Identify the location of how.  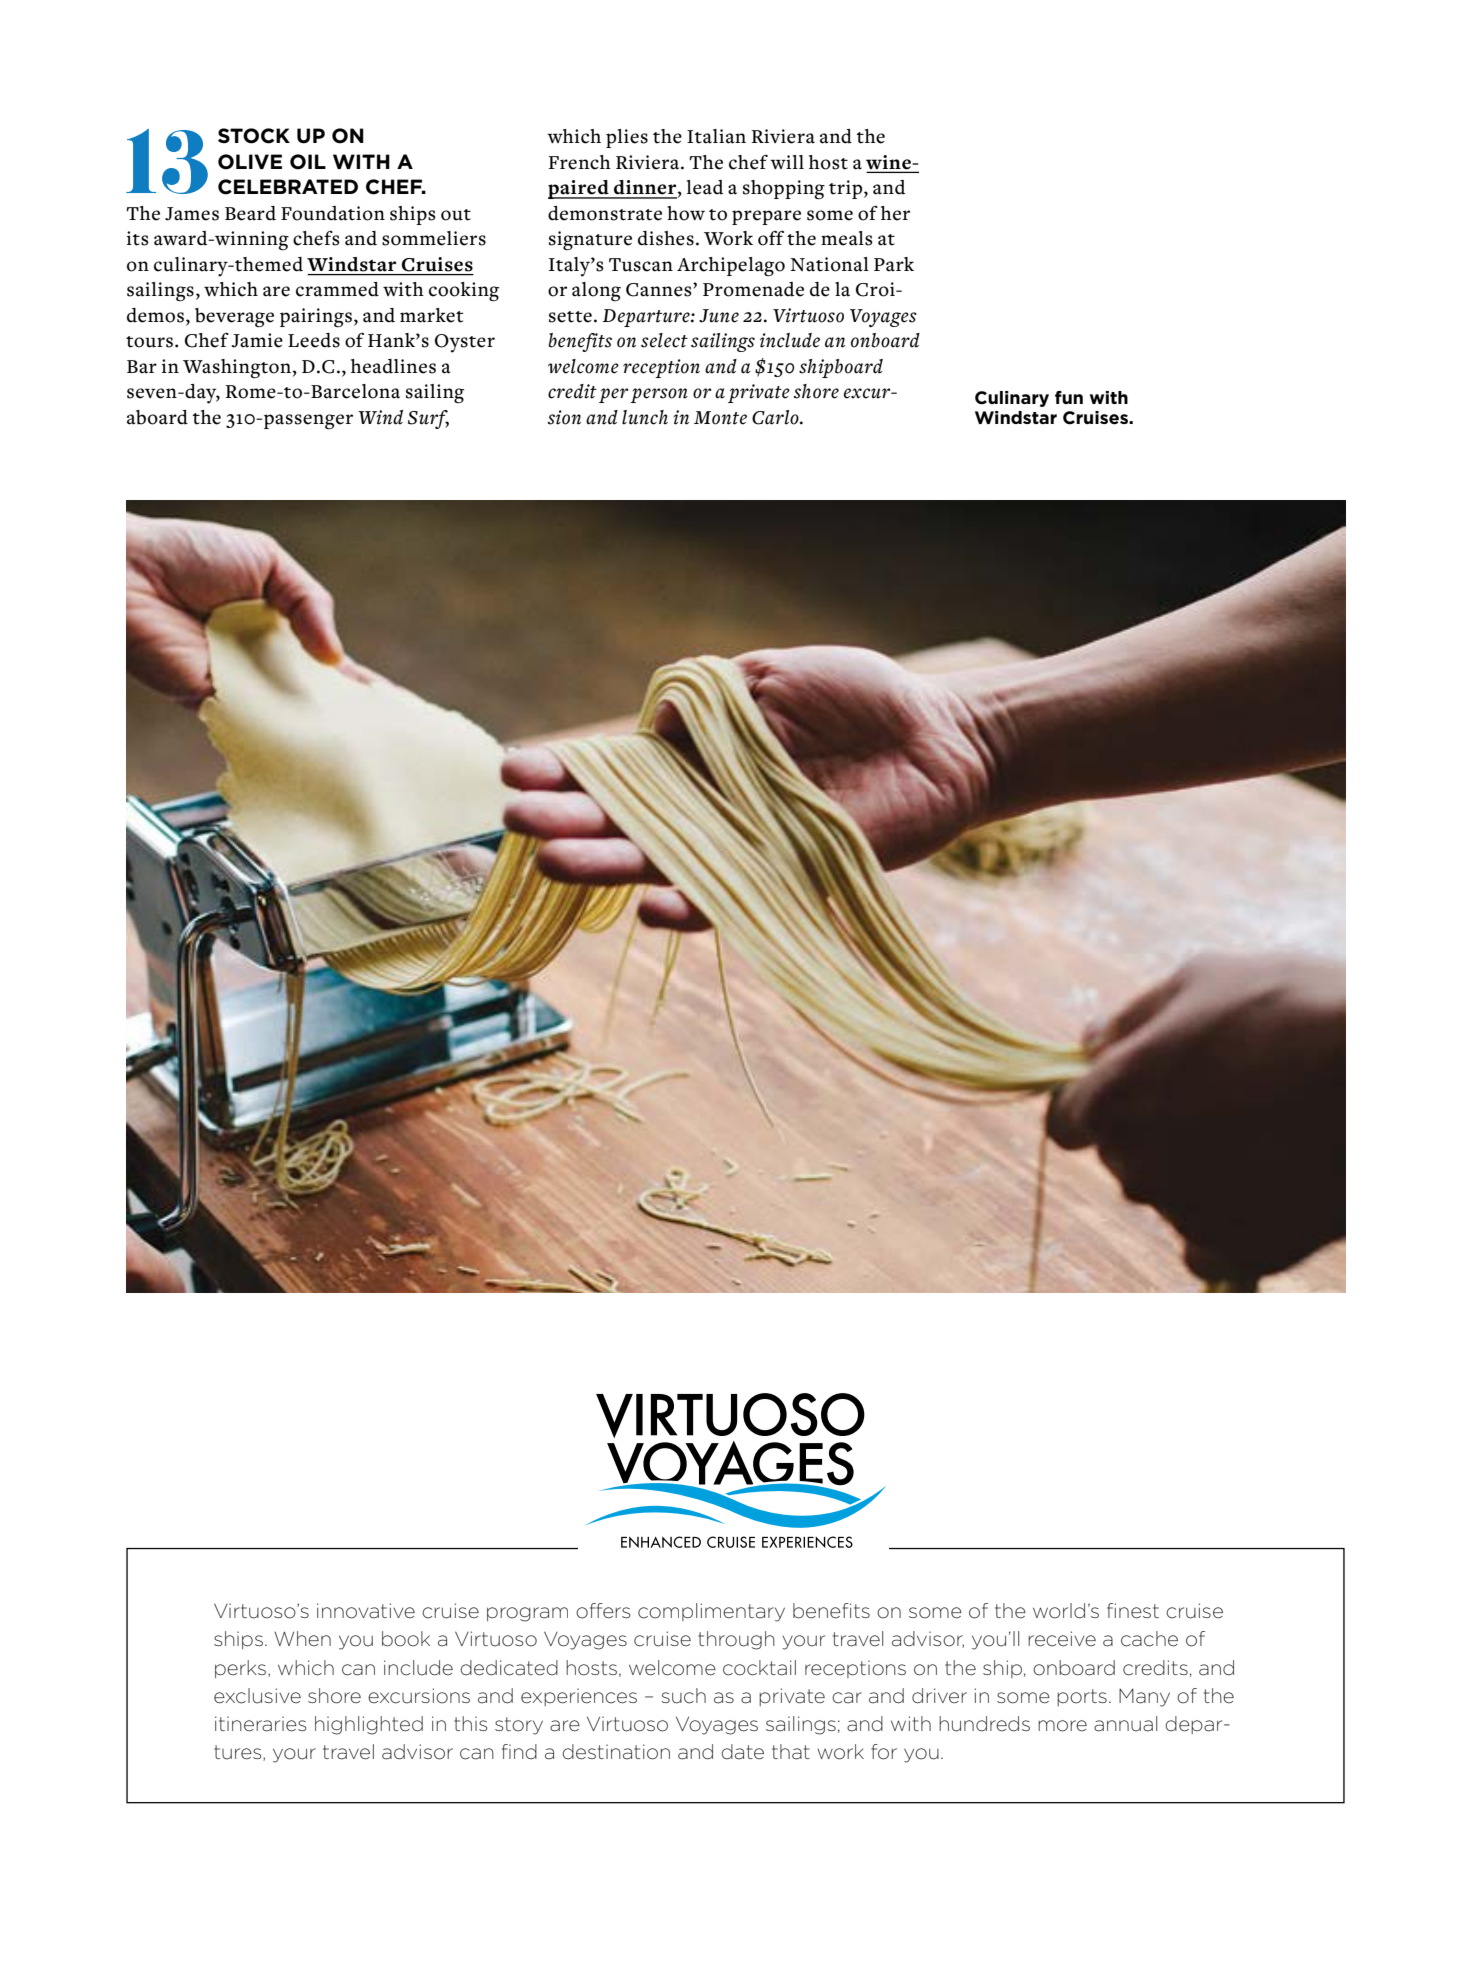
(686, 213).
